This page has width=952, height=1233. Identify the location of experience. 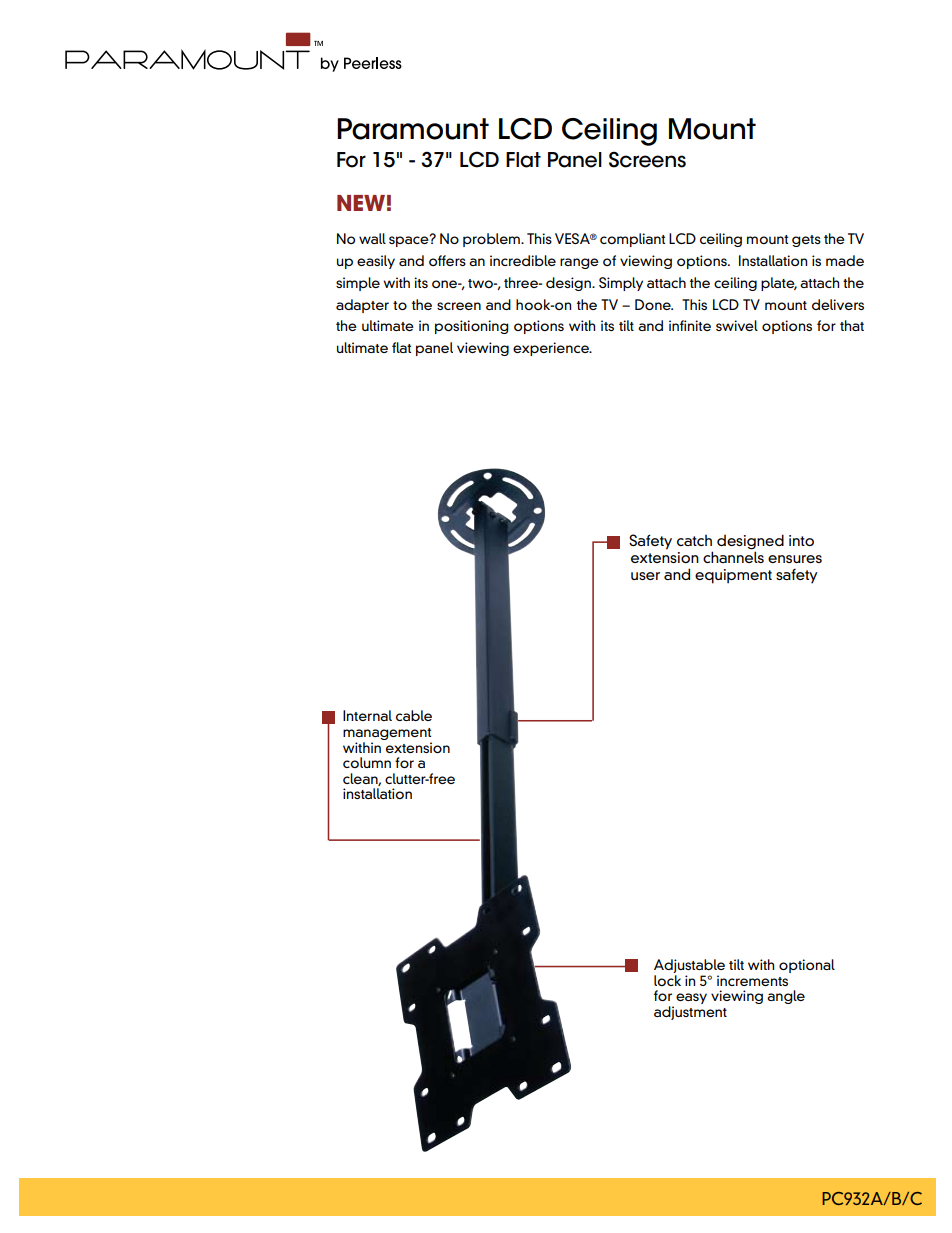
(552, 349).
